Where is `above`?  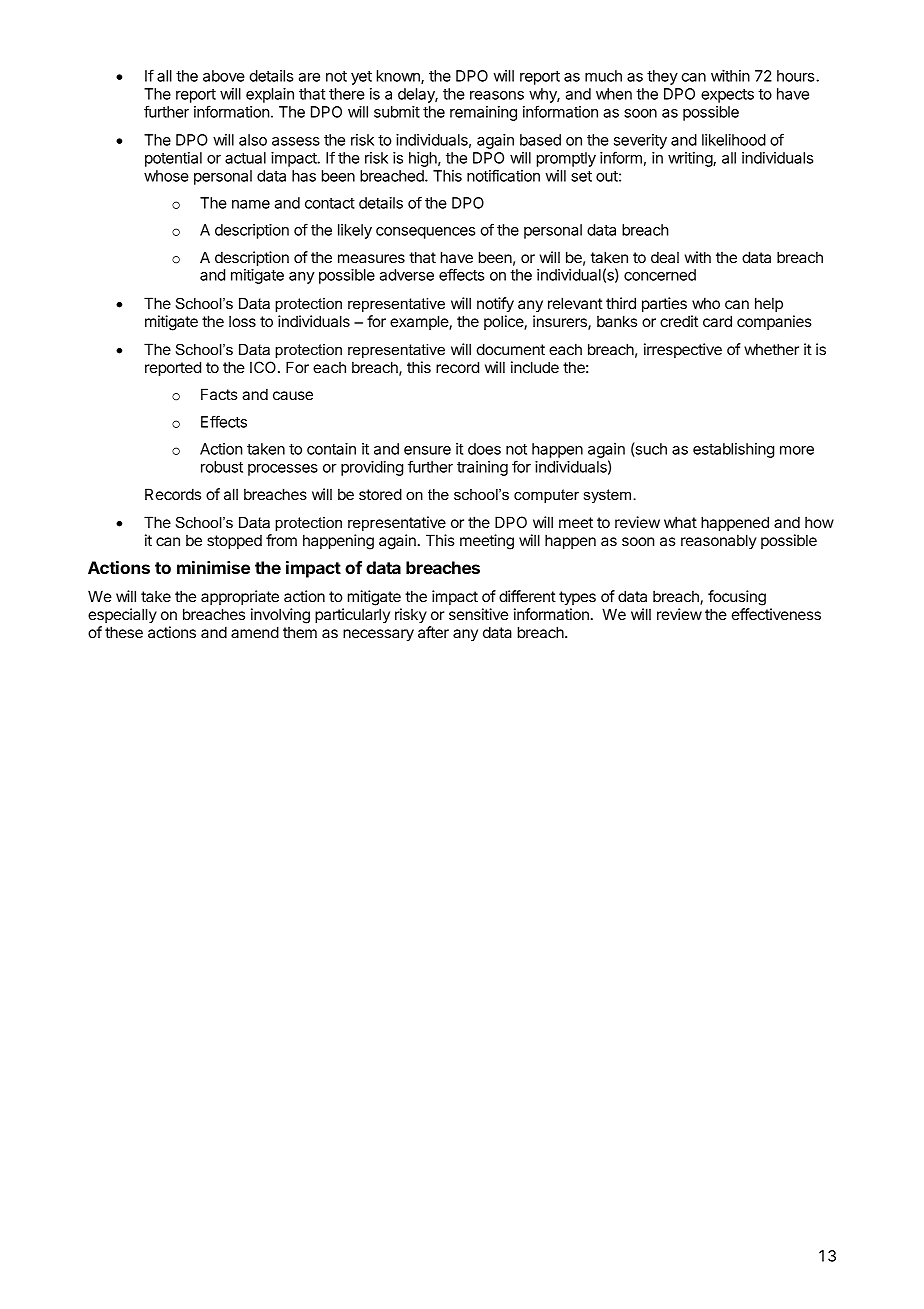
above is located at coordinates (224, 76).
